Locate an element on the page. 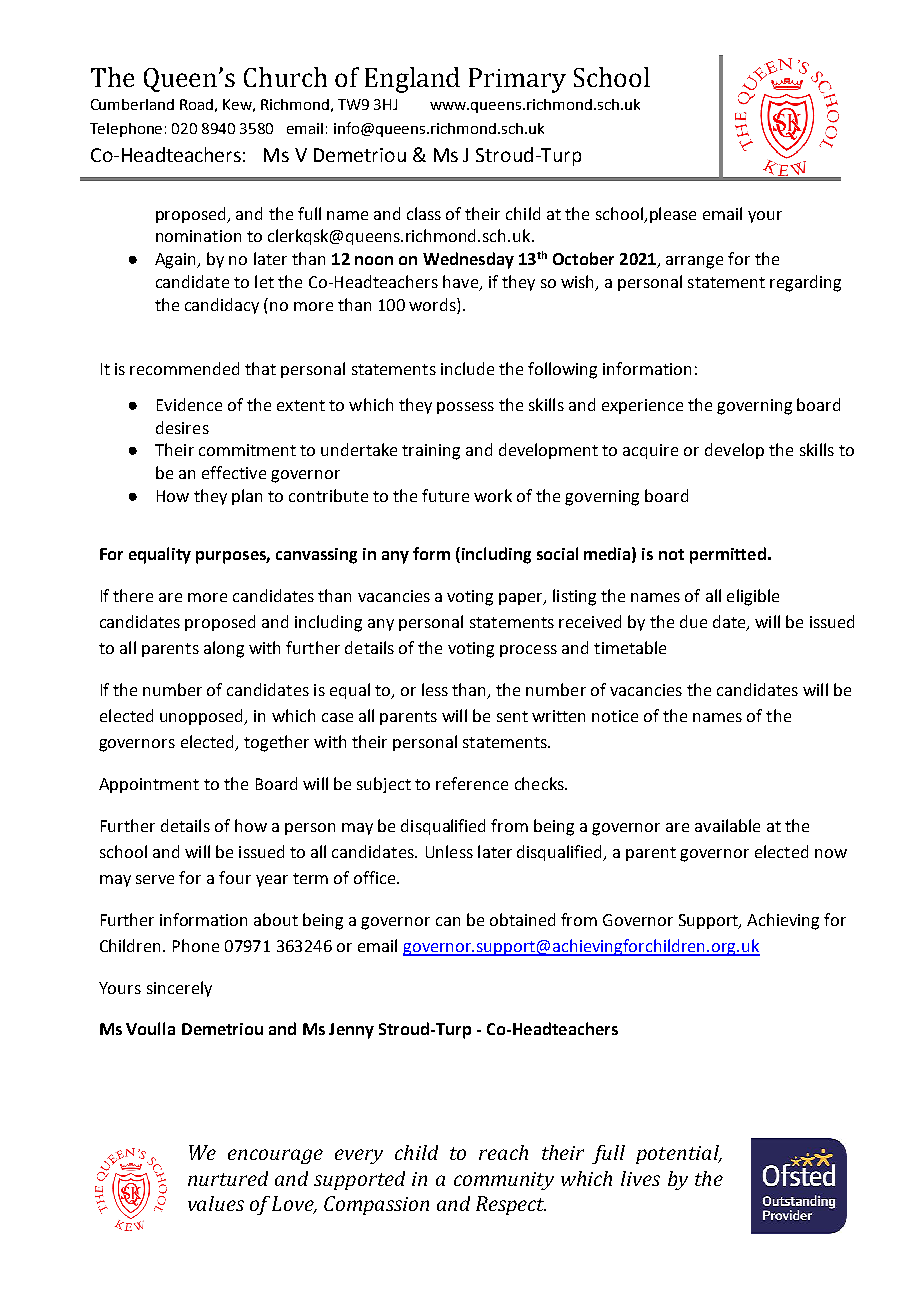 The height and width of the page is (1308, 924). along is located at coordinates (224, 649).
